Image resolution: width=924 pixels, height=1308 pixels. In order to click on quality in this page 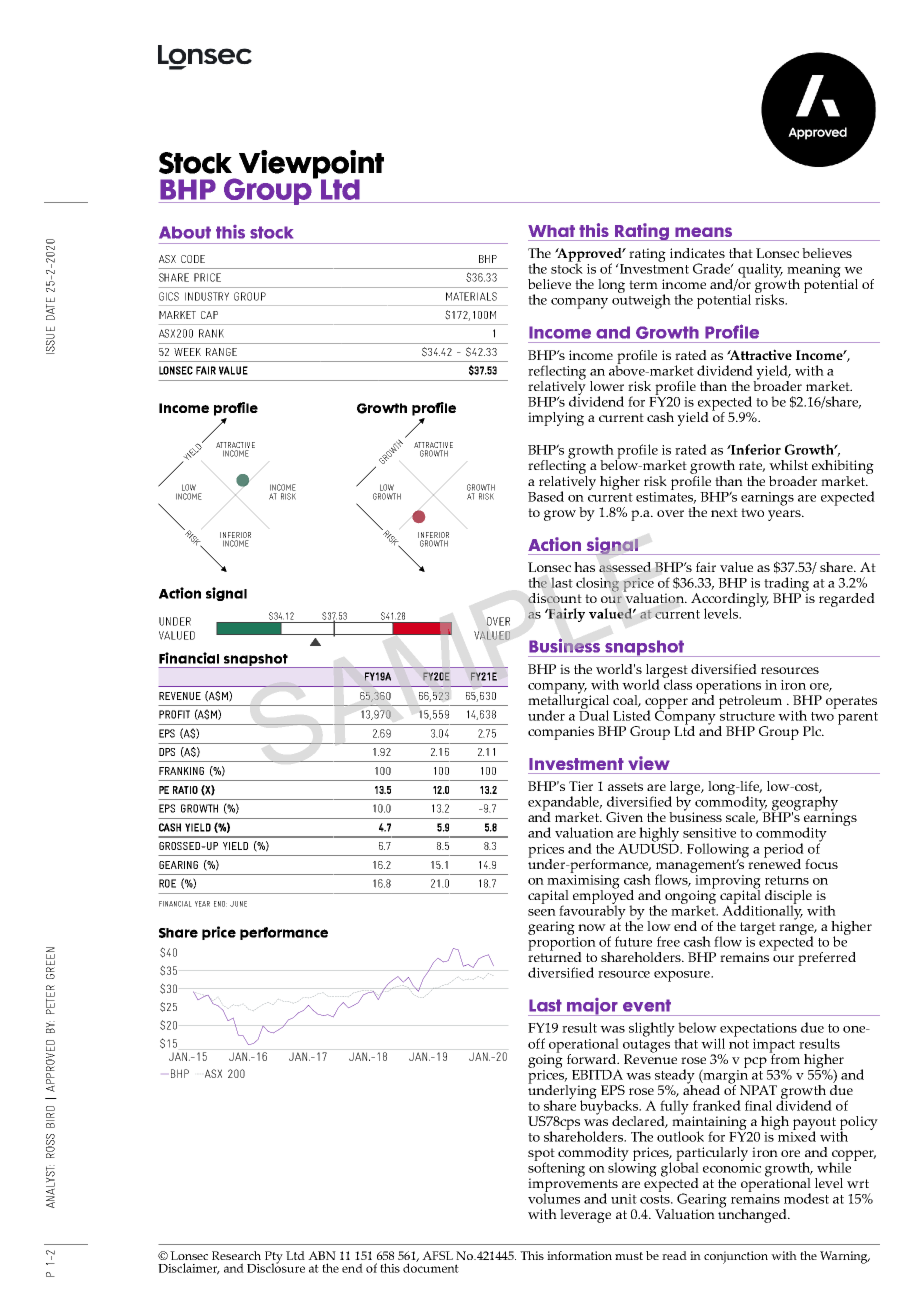, I will do `click(760, 271)`.
